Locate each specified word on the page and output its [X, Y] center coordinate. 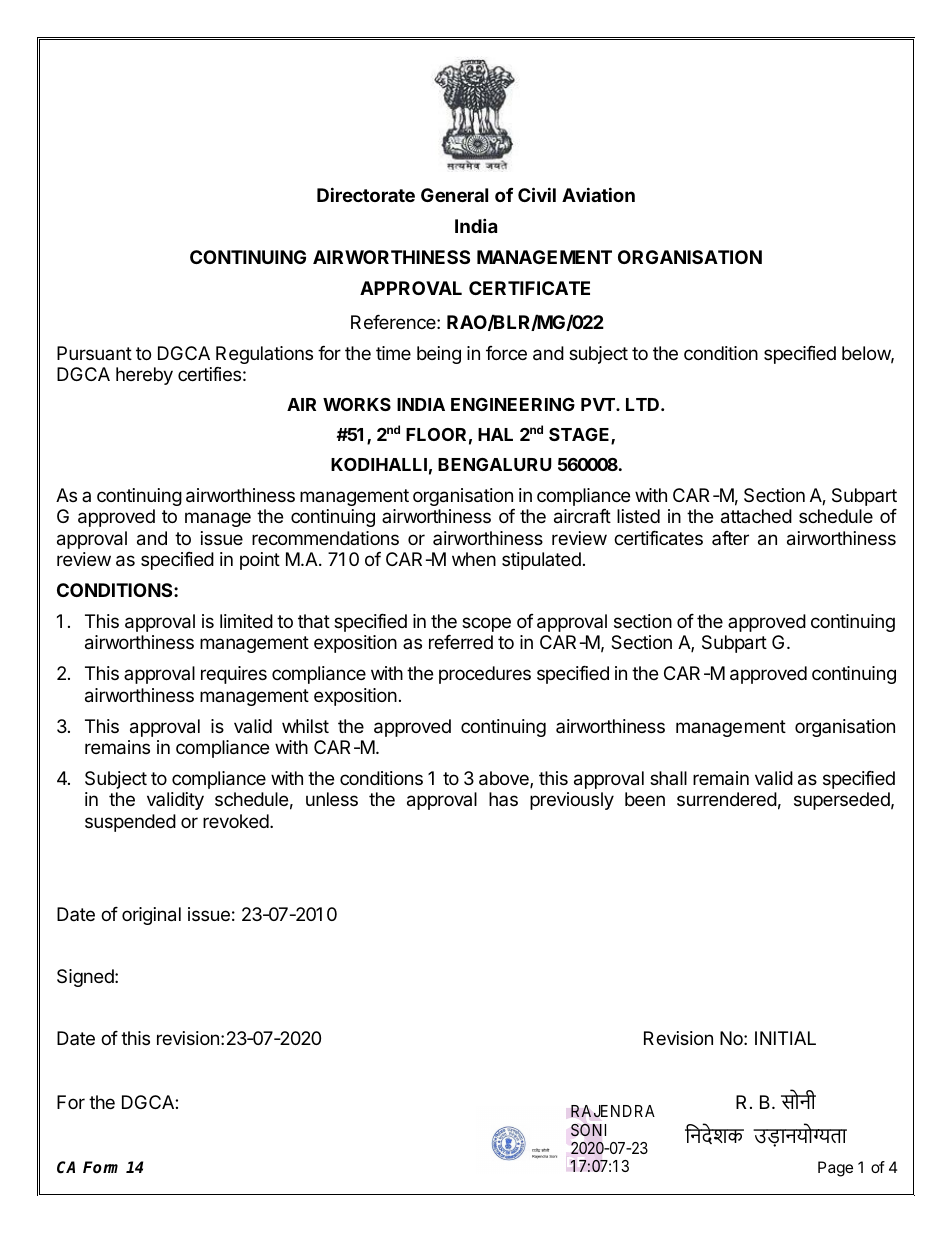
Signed [86, 978]
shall [668, 778]
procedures [485, 675]
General [454, 195]
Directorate [366, 194]
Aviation [598, 194]
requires [234, 675]
